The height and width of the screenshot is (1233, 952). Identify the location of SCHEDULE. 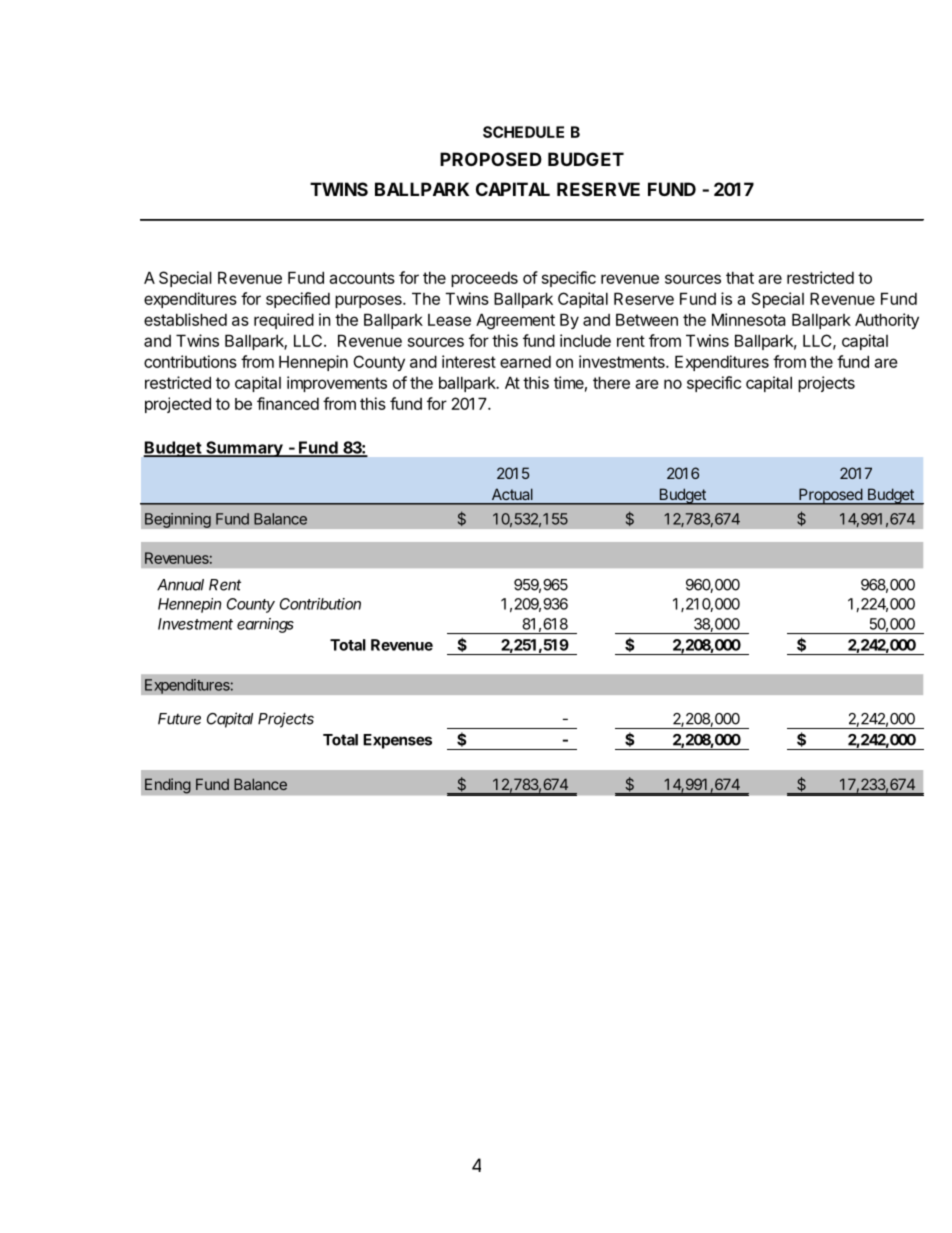
(523, 132).
